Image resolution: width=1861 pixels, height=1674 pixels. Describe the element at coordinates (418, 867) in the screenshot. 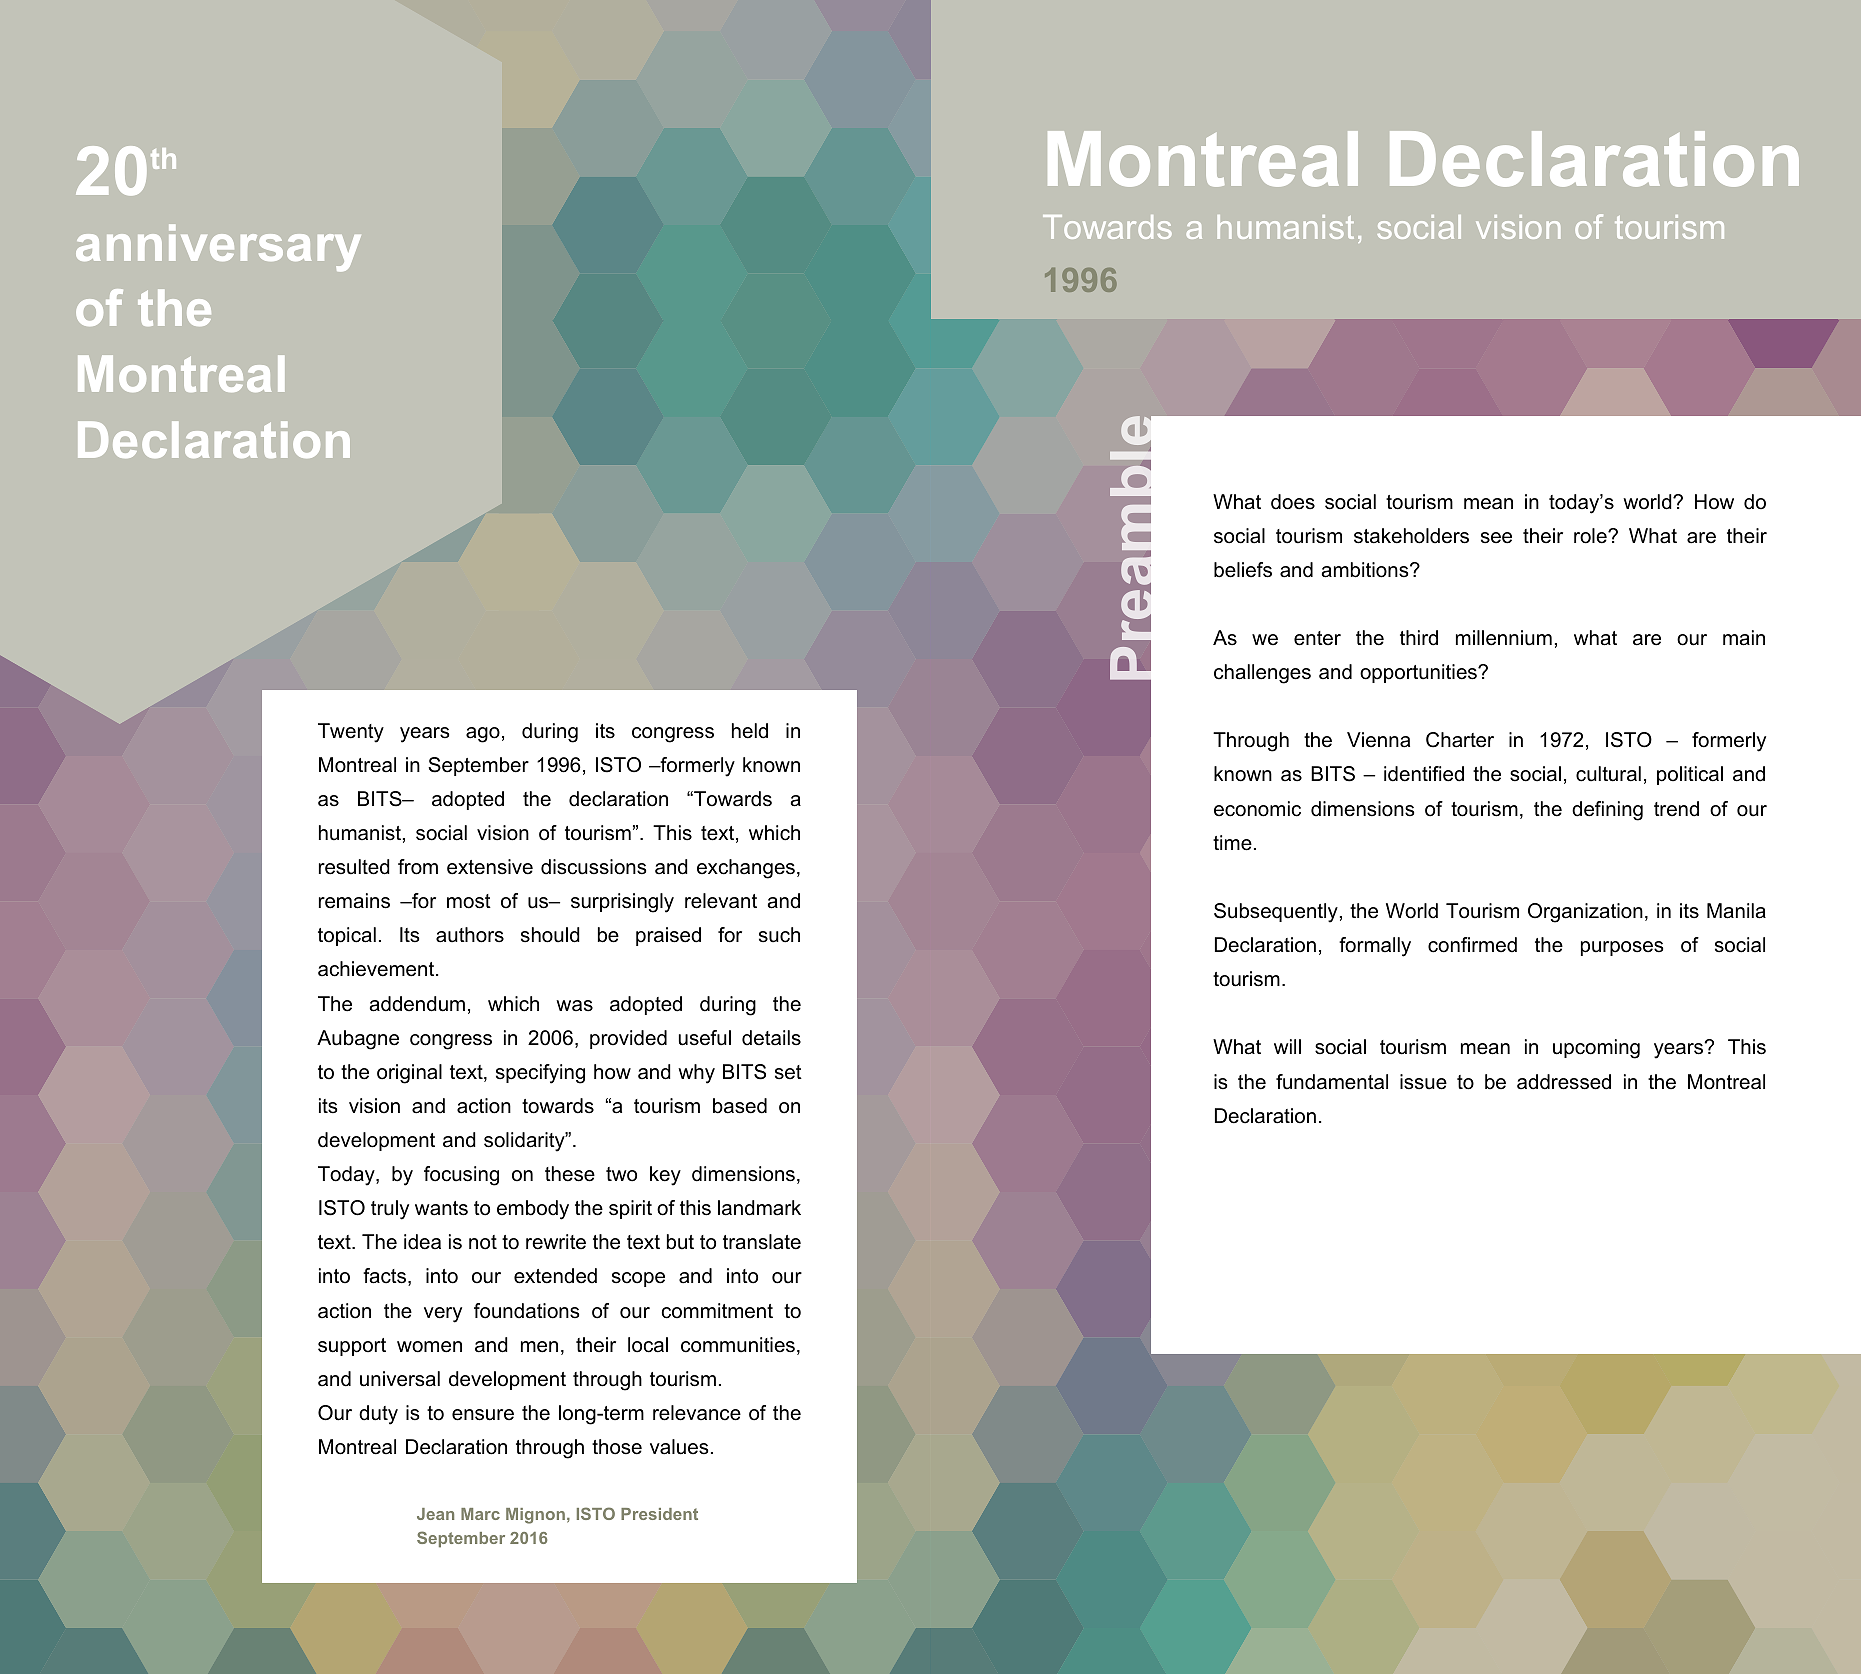

I see `from` at that location.
